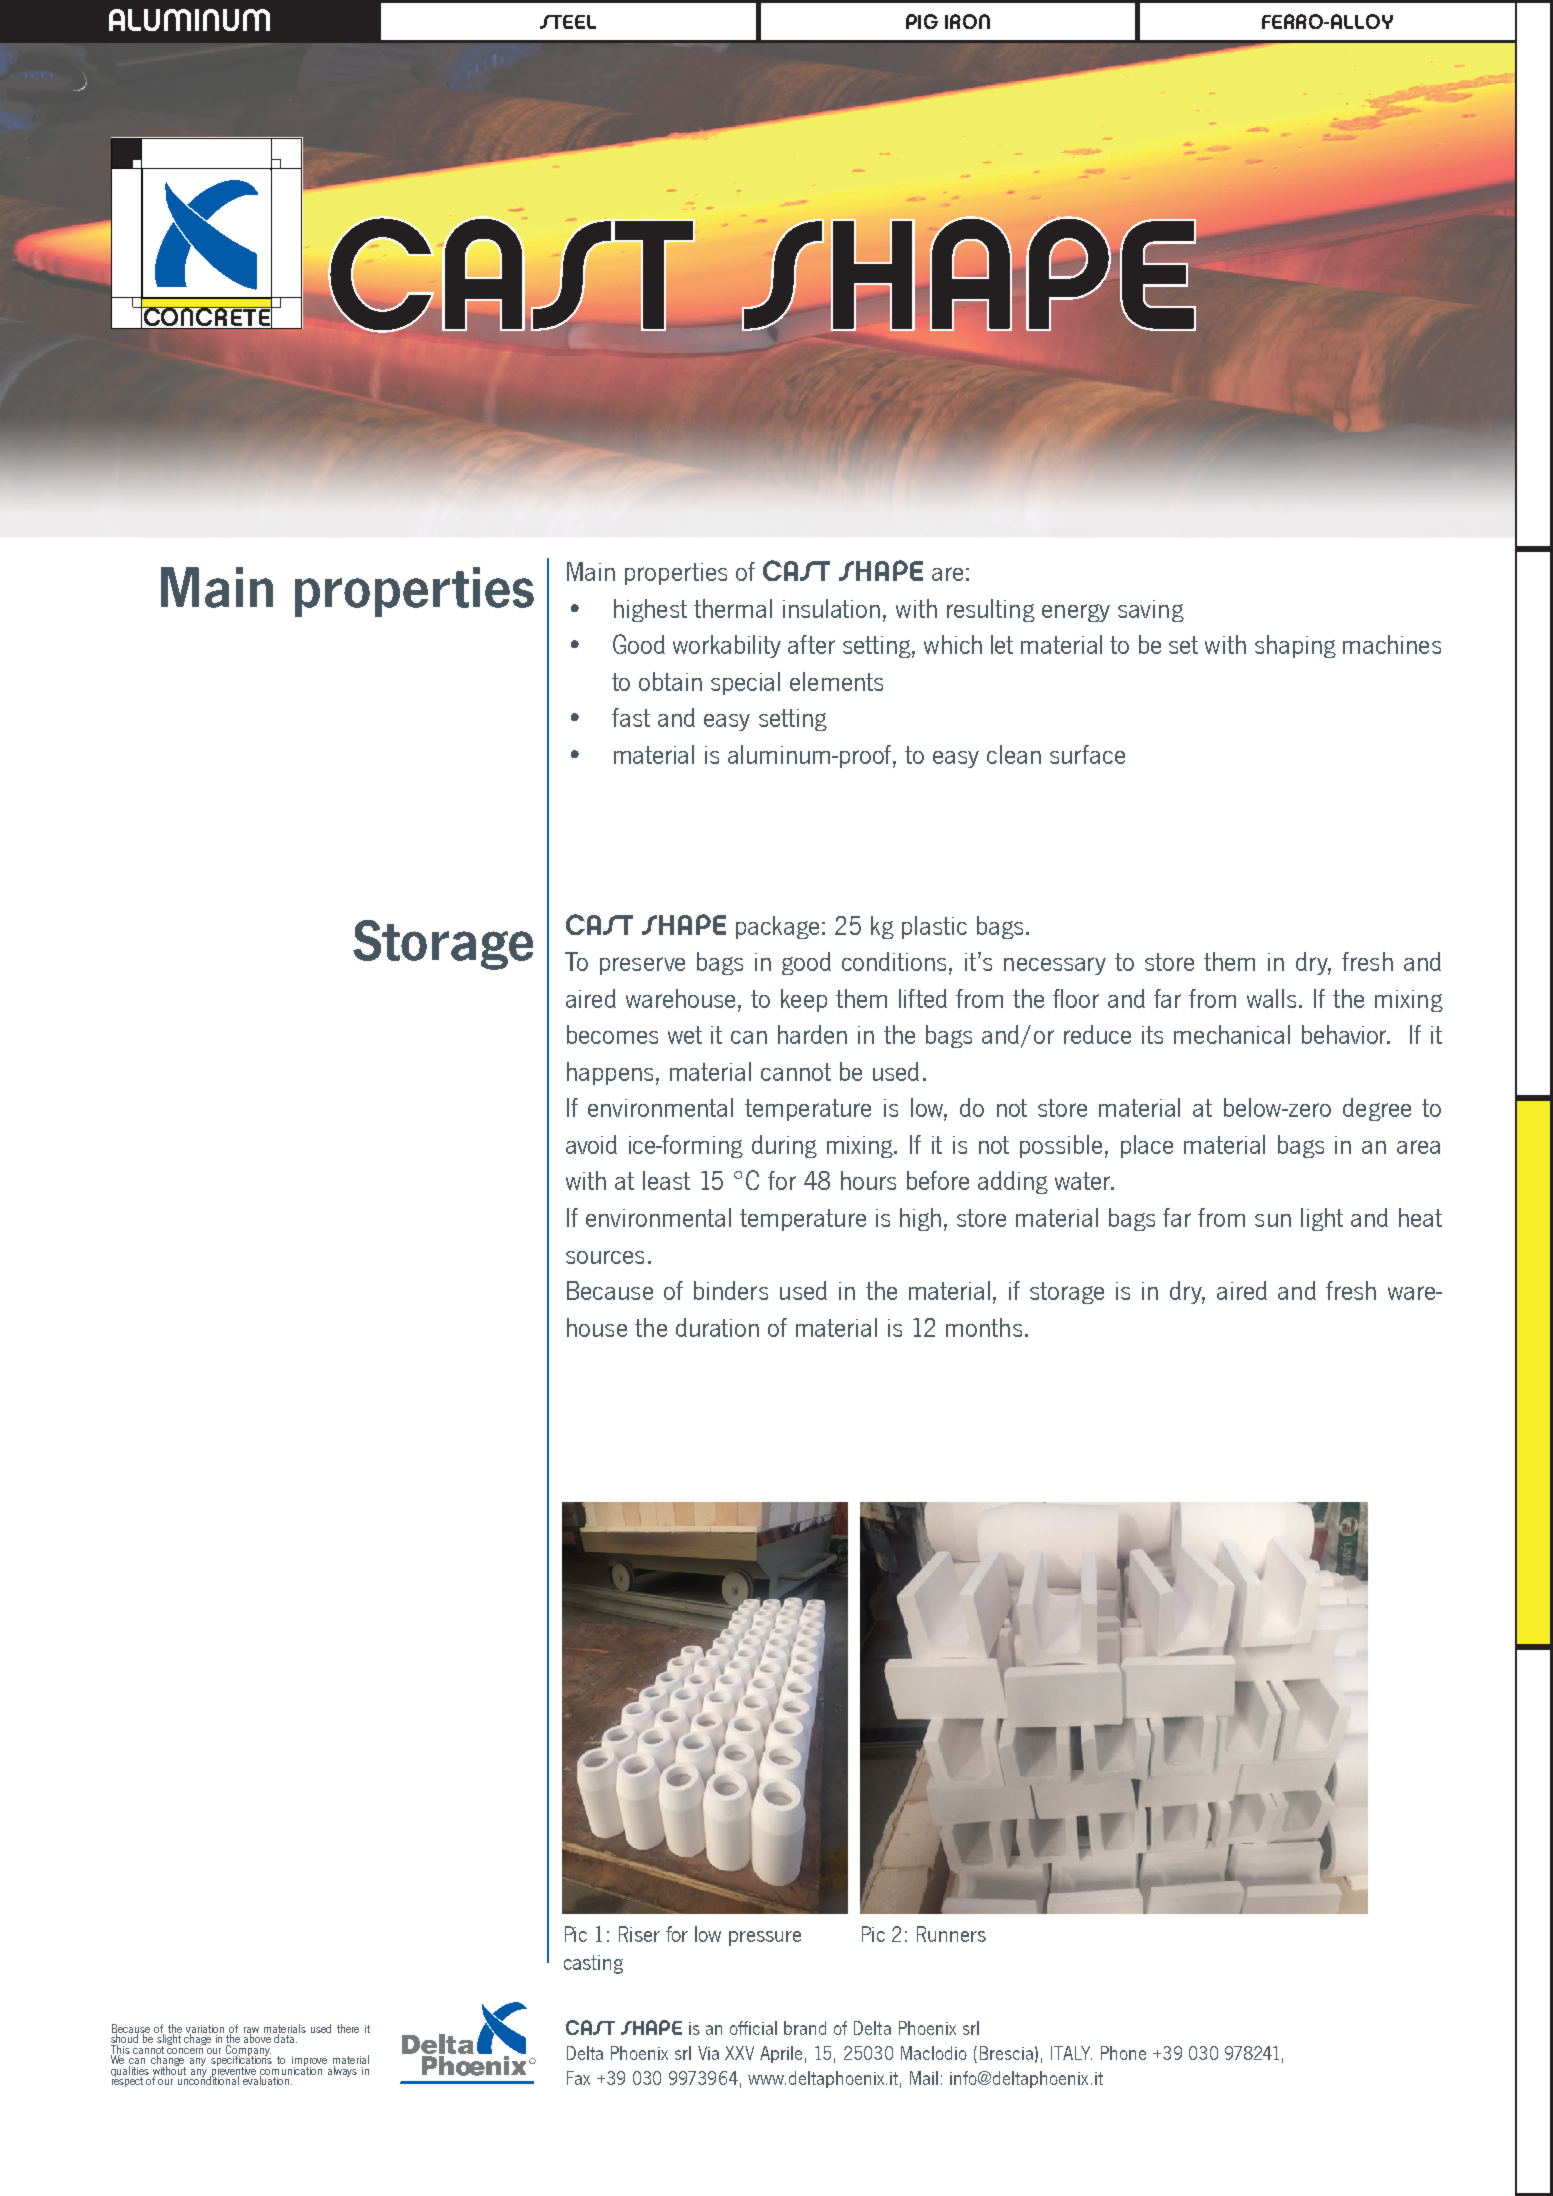 This screenshot has width=1553, height=2196. I want to click on harden, so click(812, 1034).
